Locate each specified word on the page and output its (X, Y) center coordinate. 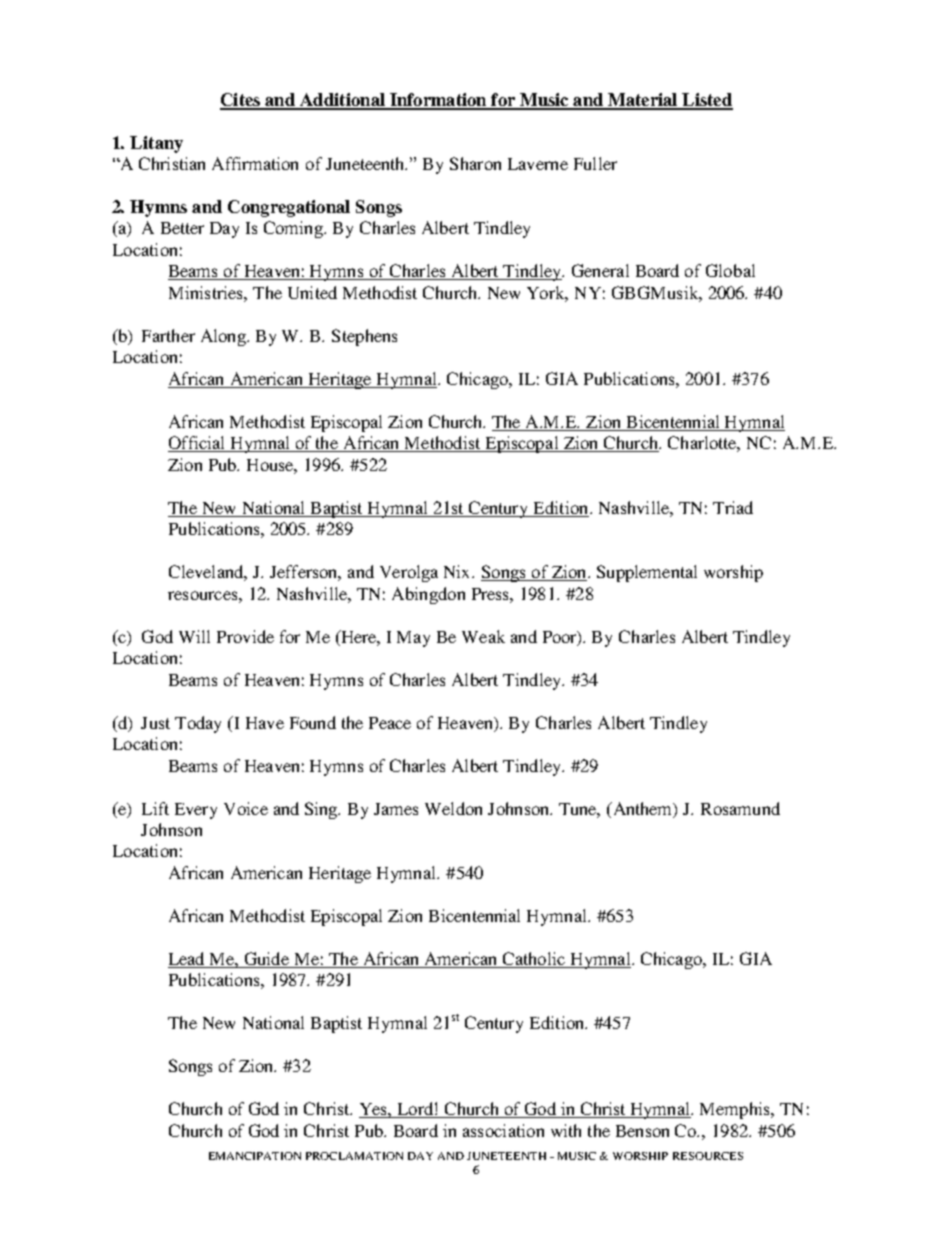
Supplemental (647, 573)
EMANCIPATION (255, 1156)
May (413, 639)
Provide (245, 636)
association (503, 1130)
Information (438, 101)
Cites (241, 101)
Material (643, 101)
